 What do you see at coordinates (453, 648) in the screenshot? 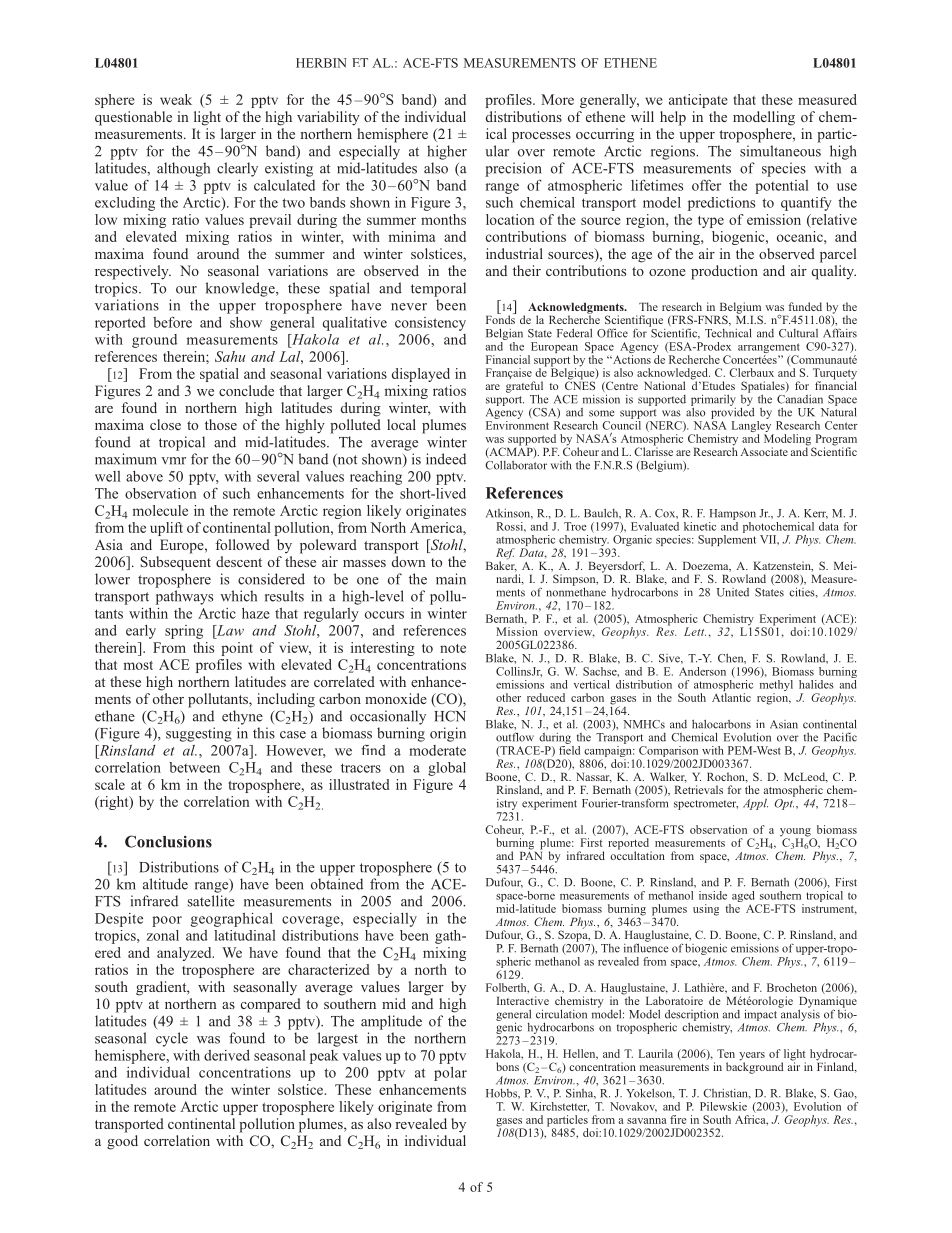
I see `note` at bounding box center [453, 648].
